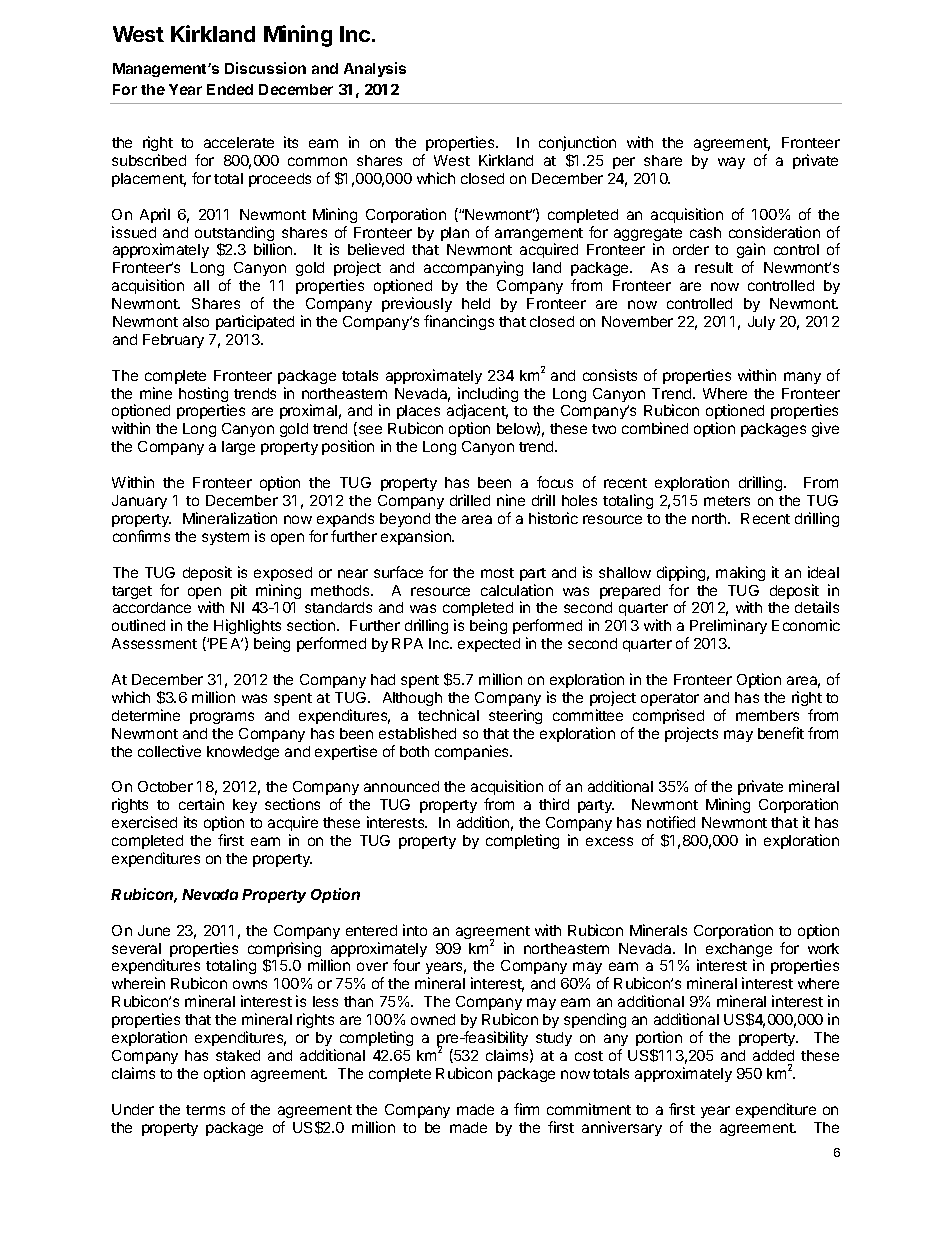 Image resolution: width=952 pixels, height=1233 pixels. I want to click on July, so click(761, 323).
